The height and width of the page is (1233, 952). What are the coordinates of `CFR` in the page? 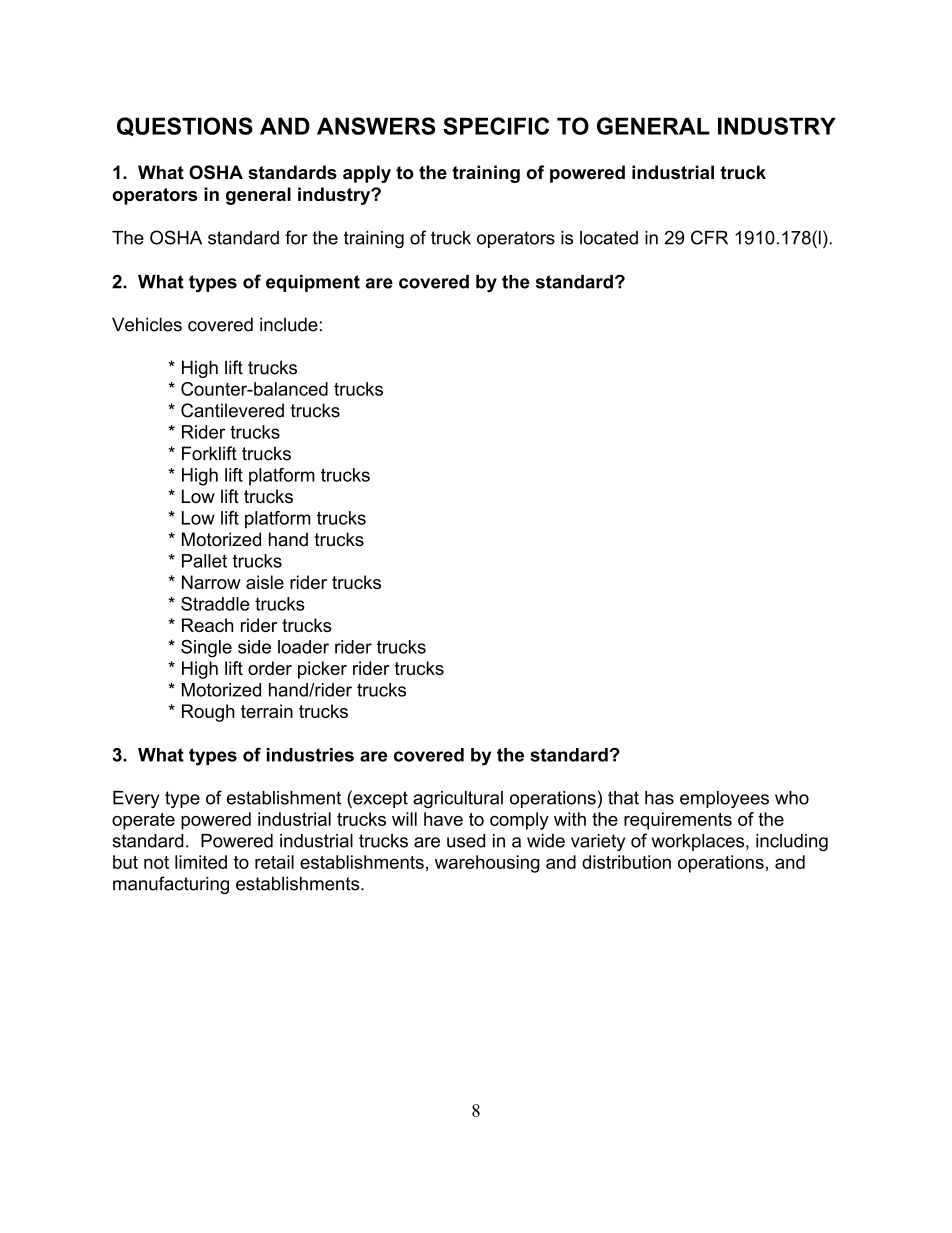 It's located at (709, 237).
